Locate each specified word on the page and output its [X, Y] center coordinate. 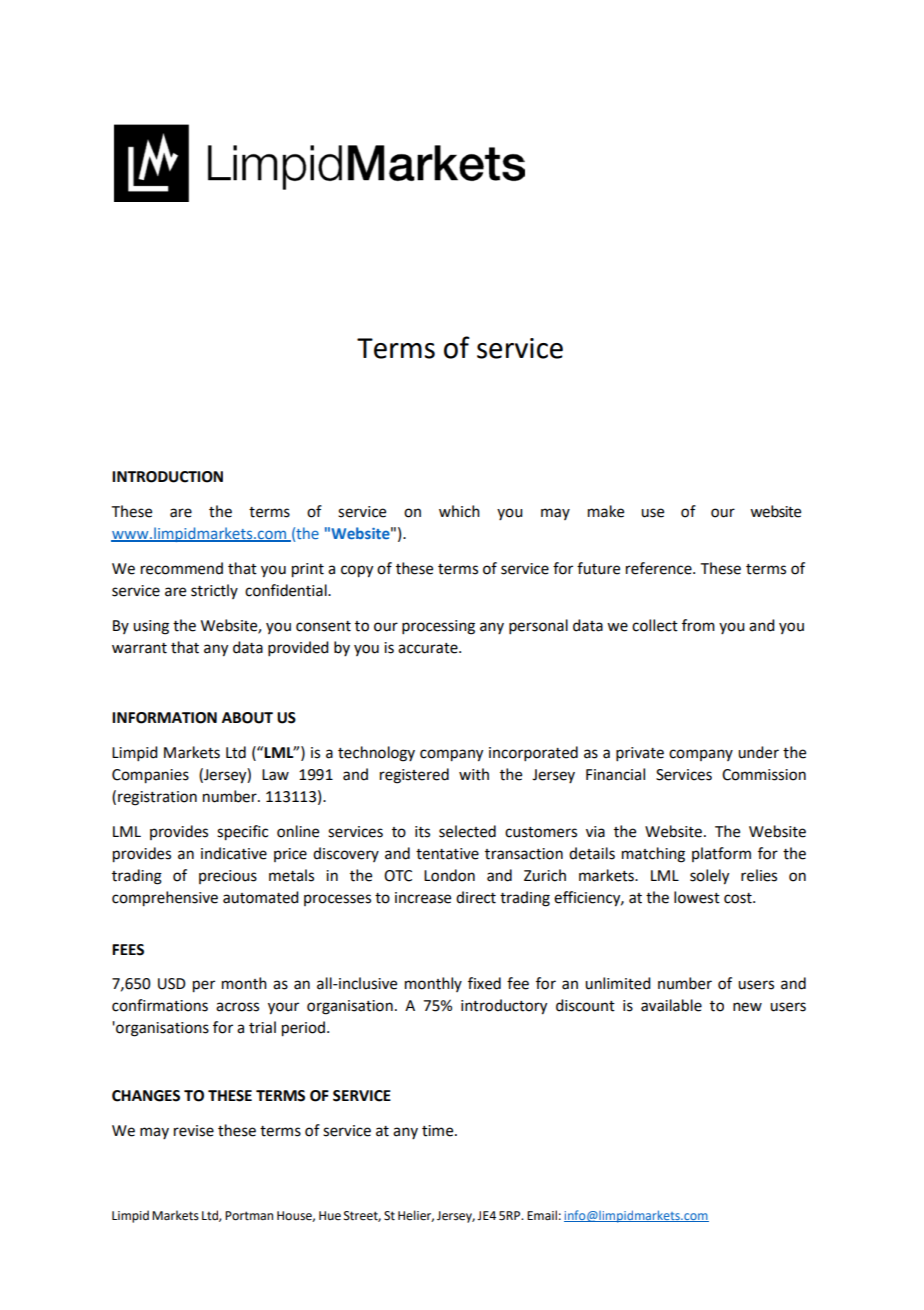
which [459, 511]
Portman [249, 1216]
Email [542, 1215]
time [439, 1131]
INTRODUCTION [167, 477]
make [606, 511]
